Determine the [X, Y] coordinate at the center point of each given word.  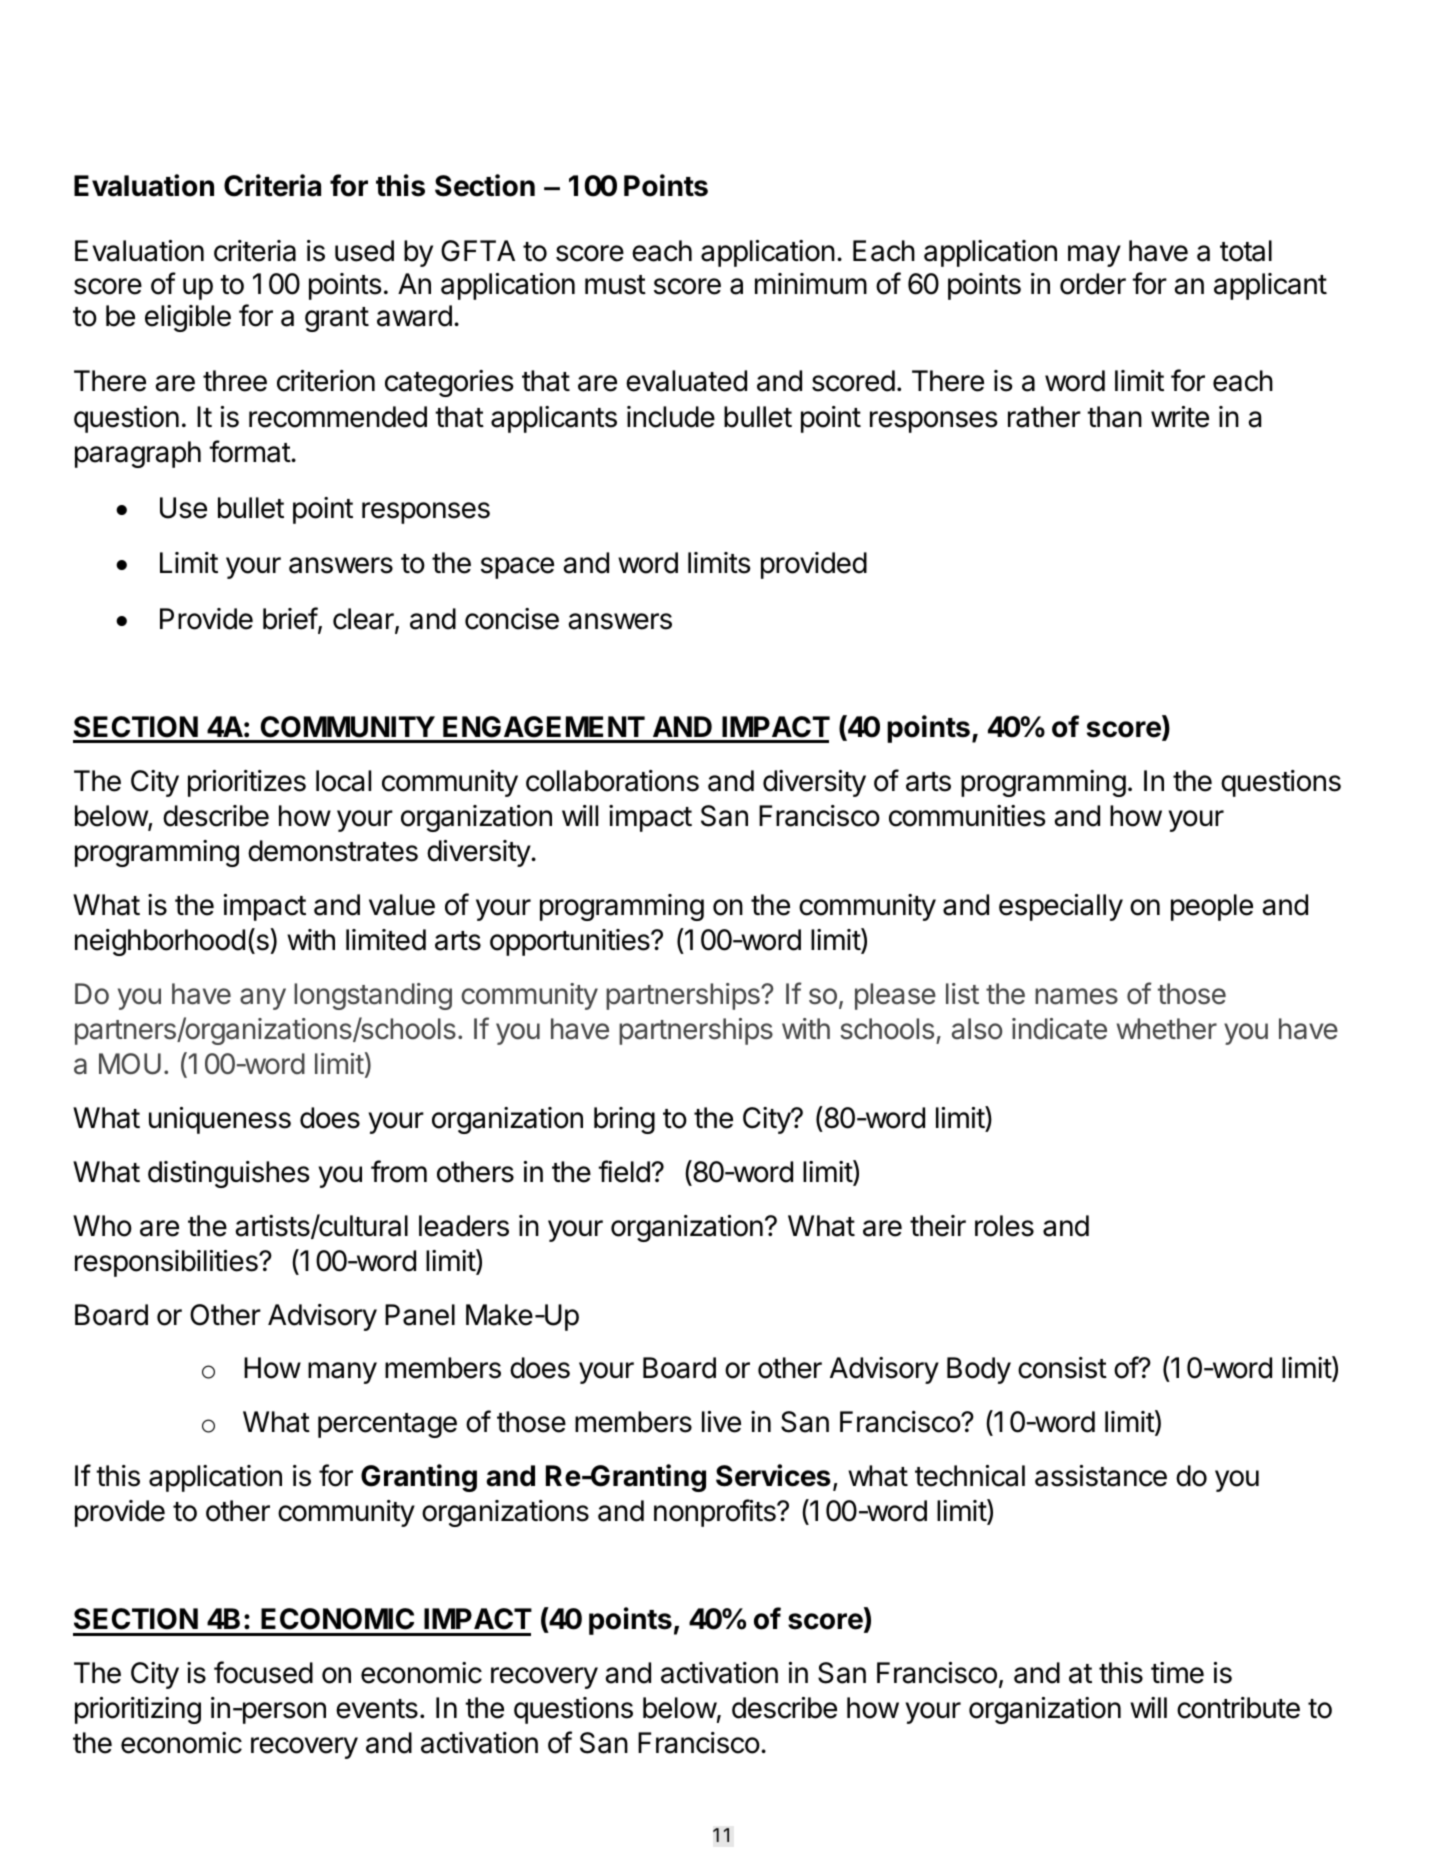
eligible [188, 318]
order [1093, 284]
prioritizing [138, 1710]
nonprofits [716, 1513]
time [1177, 1673]
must [615, 285]
